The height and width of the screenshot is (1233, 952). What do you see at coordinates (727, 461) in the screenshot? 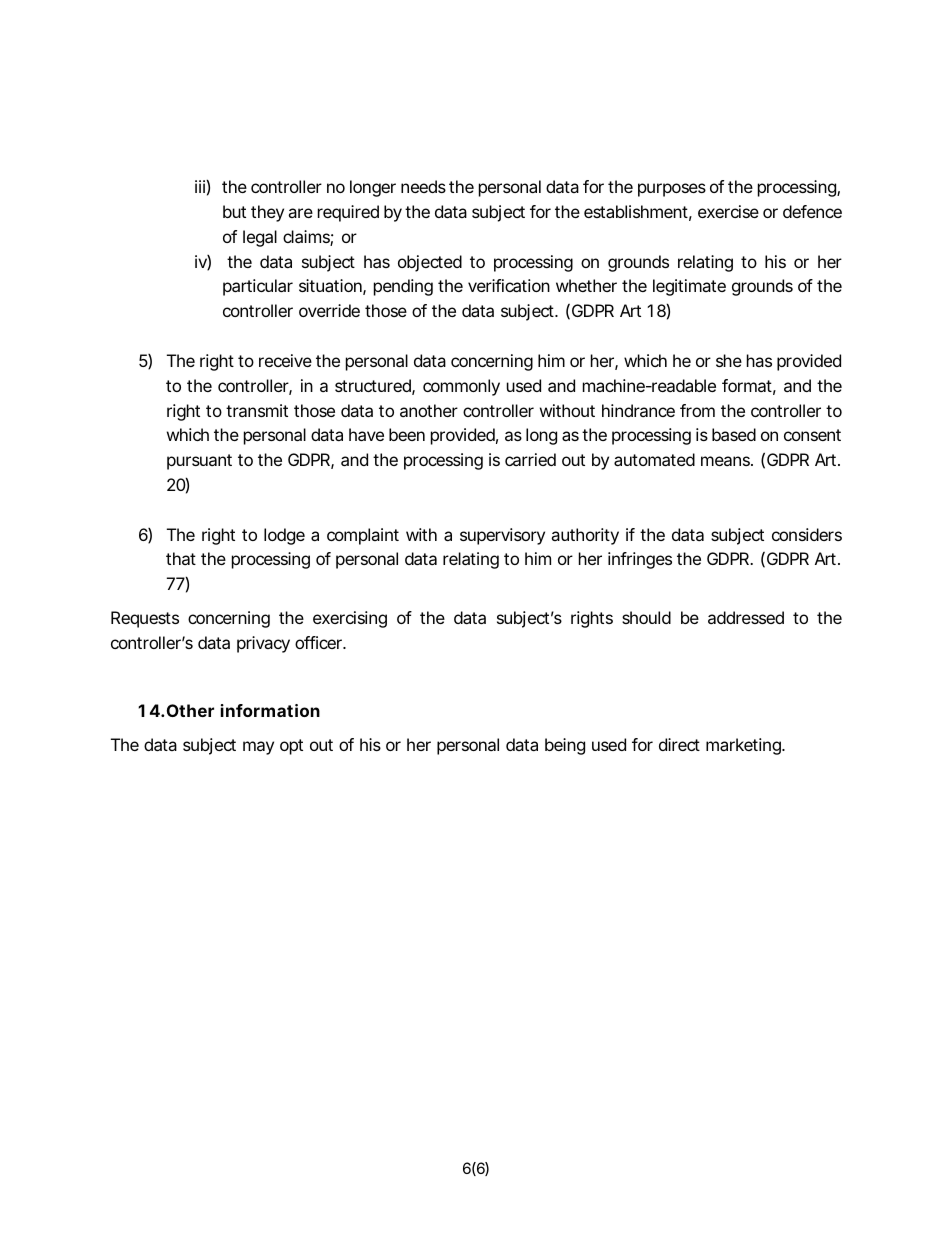
I see `means` at bounding box center [727, 461].
